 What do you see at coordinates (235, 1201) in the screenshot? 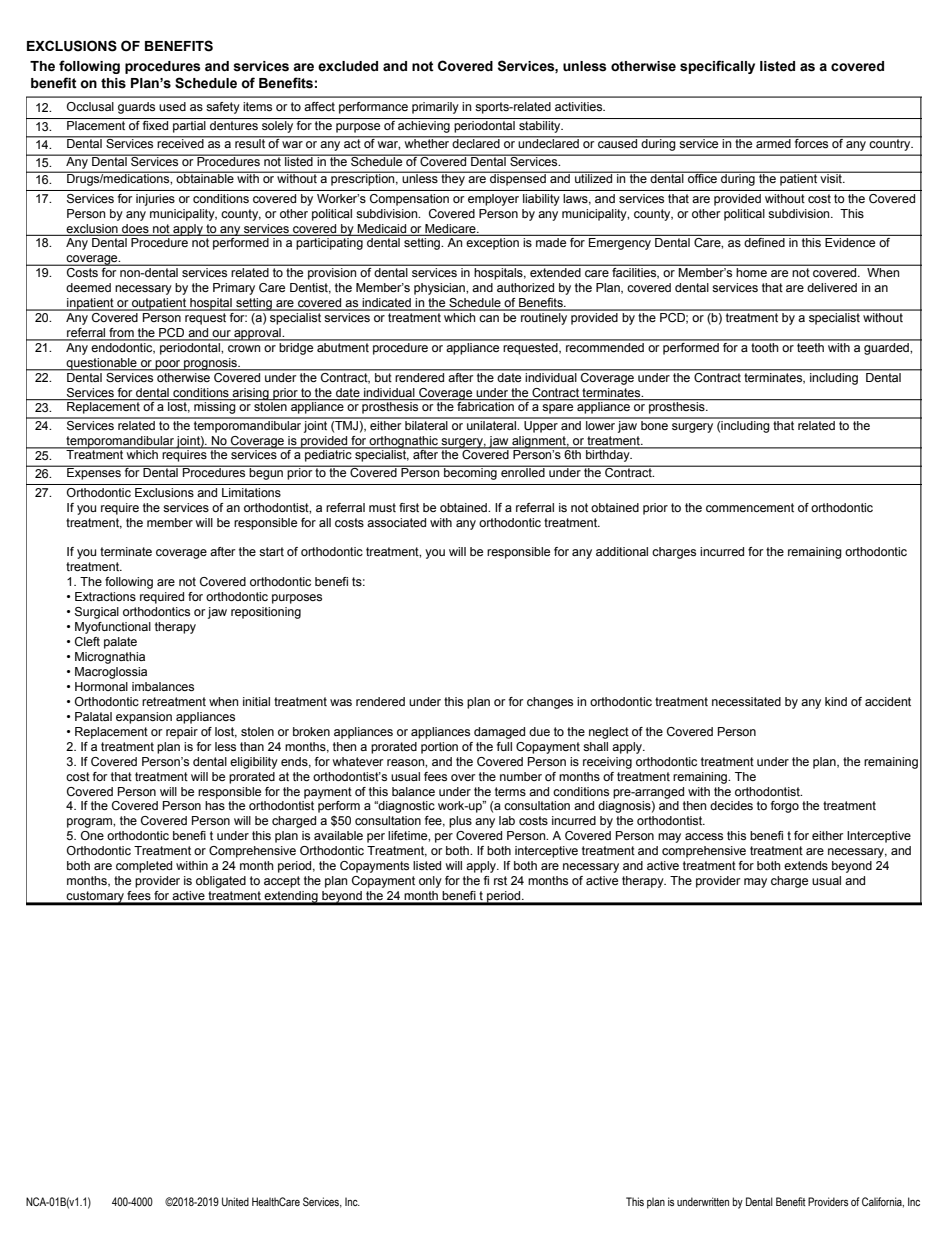
I see `United` at bounding box center [235, 1201].
